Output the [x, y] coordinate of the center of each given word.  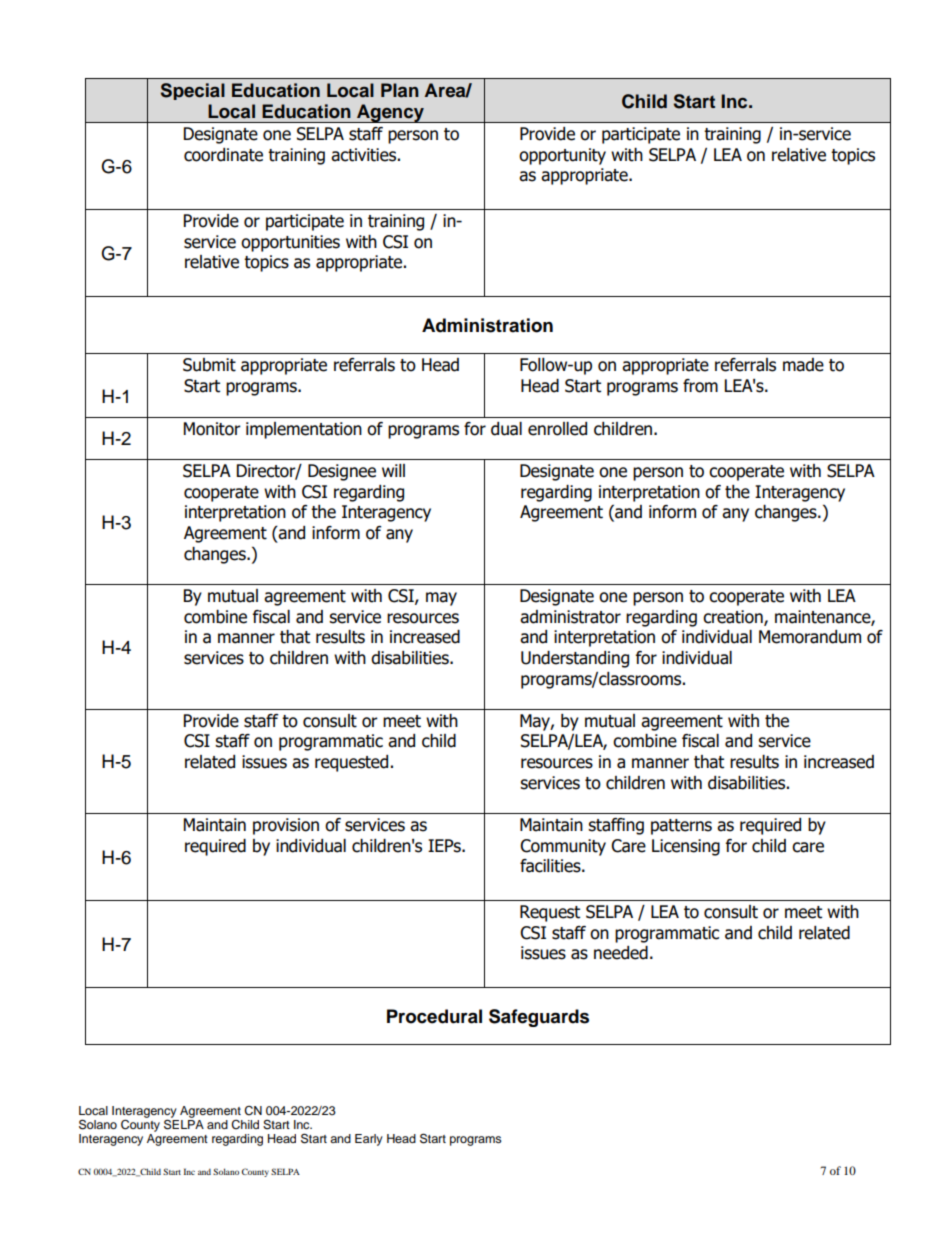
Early [369, 1140]
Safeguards [539, 1018]
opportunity [562, 156]
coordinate [223, 155]
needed [621, 953]
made [803, 365]
